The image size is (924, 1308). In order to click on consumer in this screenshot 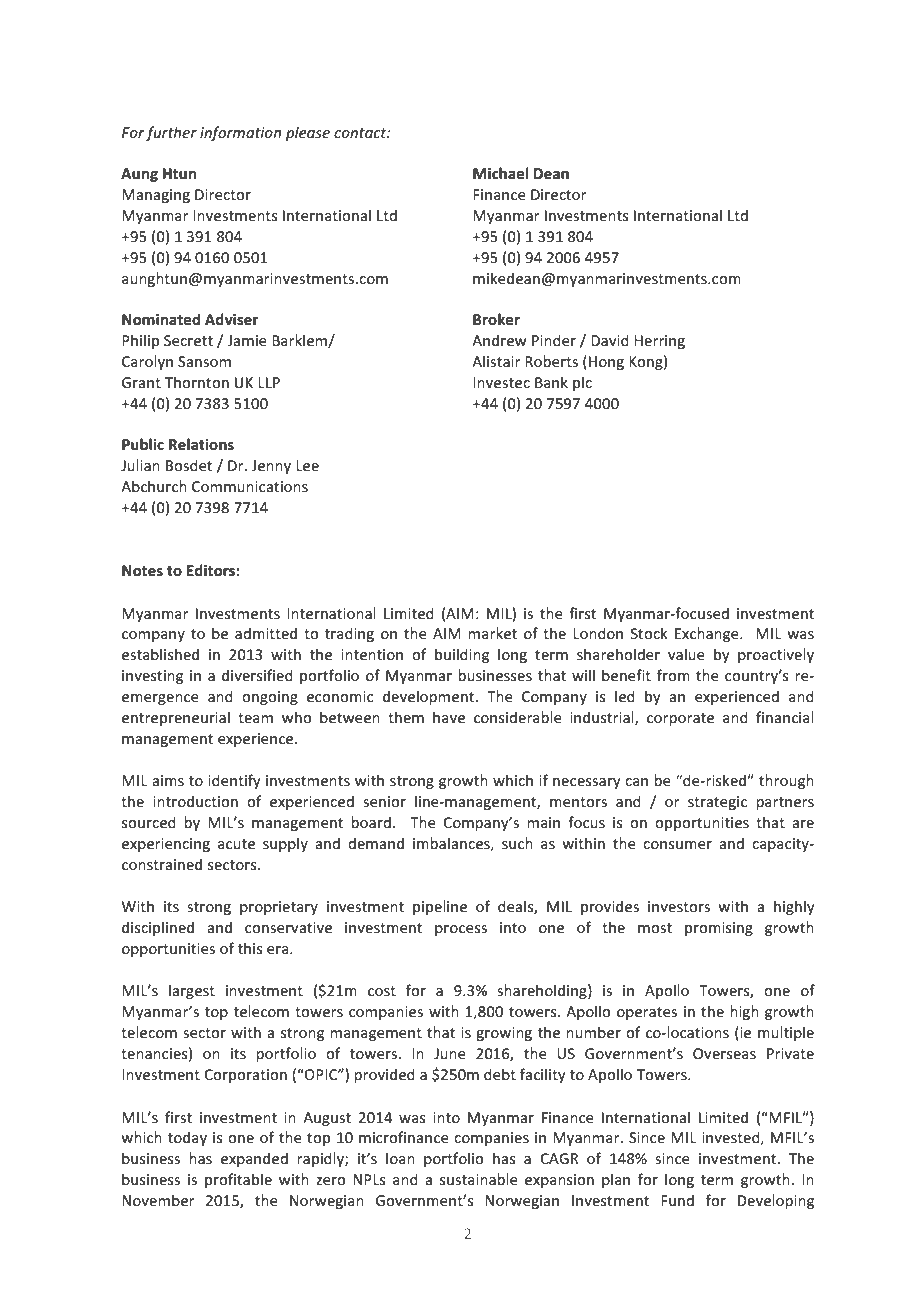, I will do `click(677, 845)`.
